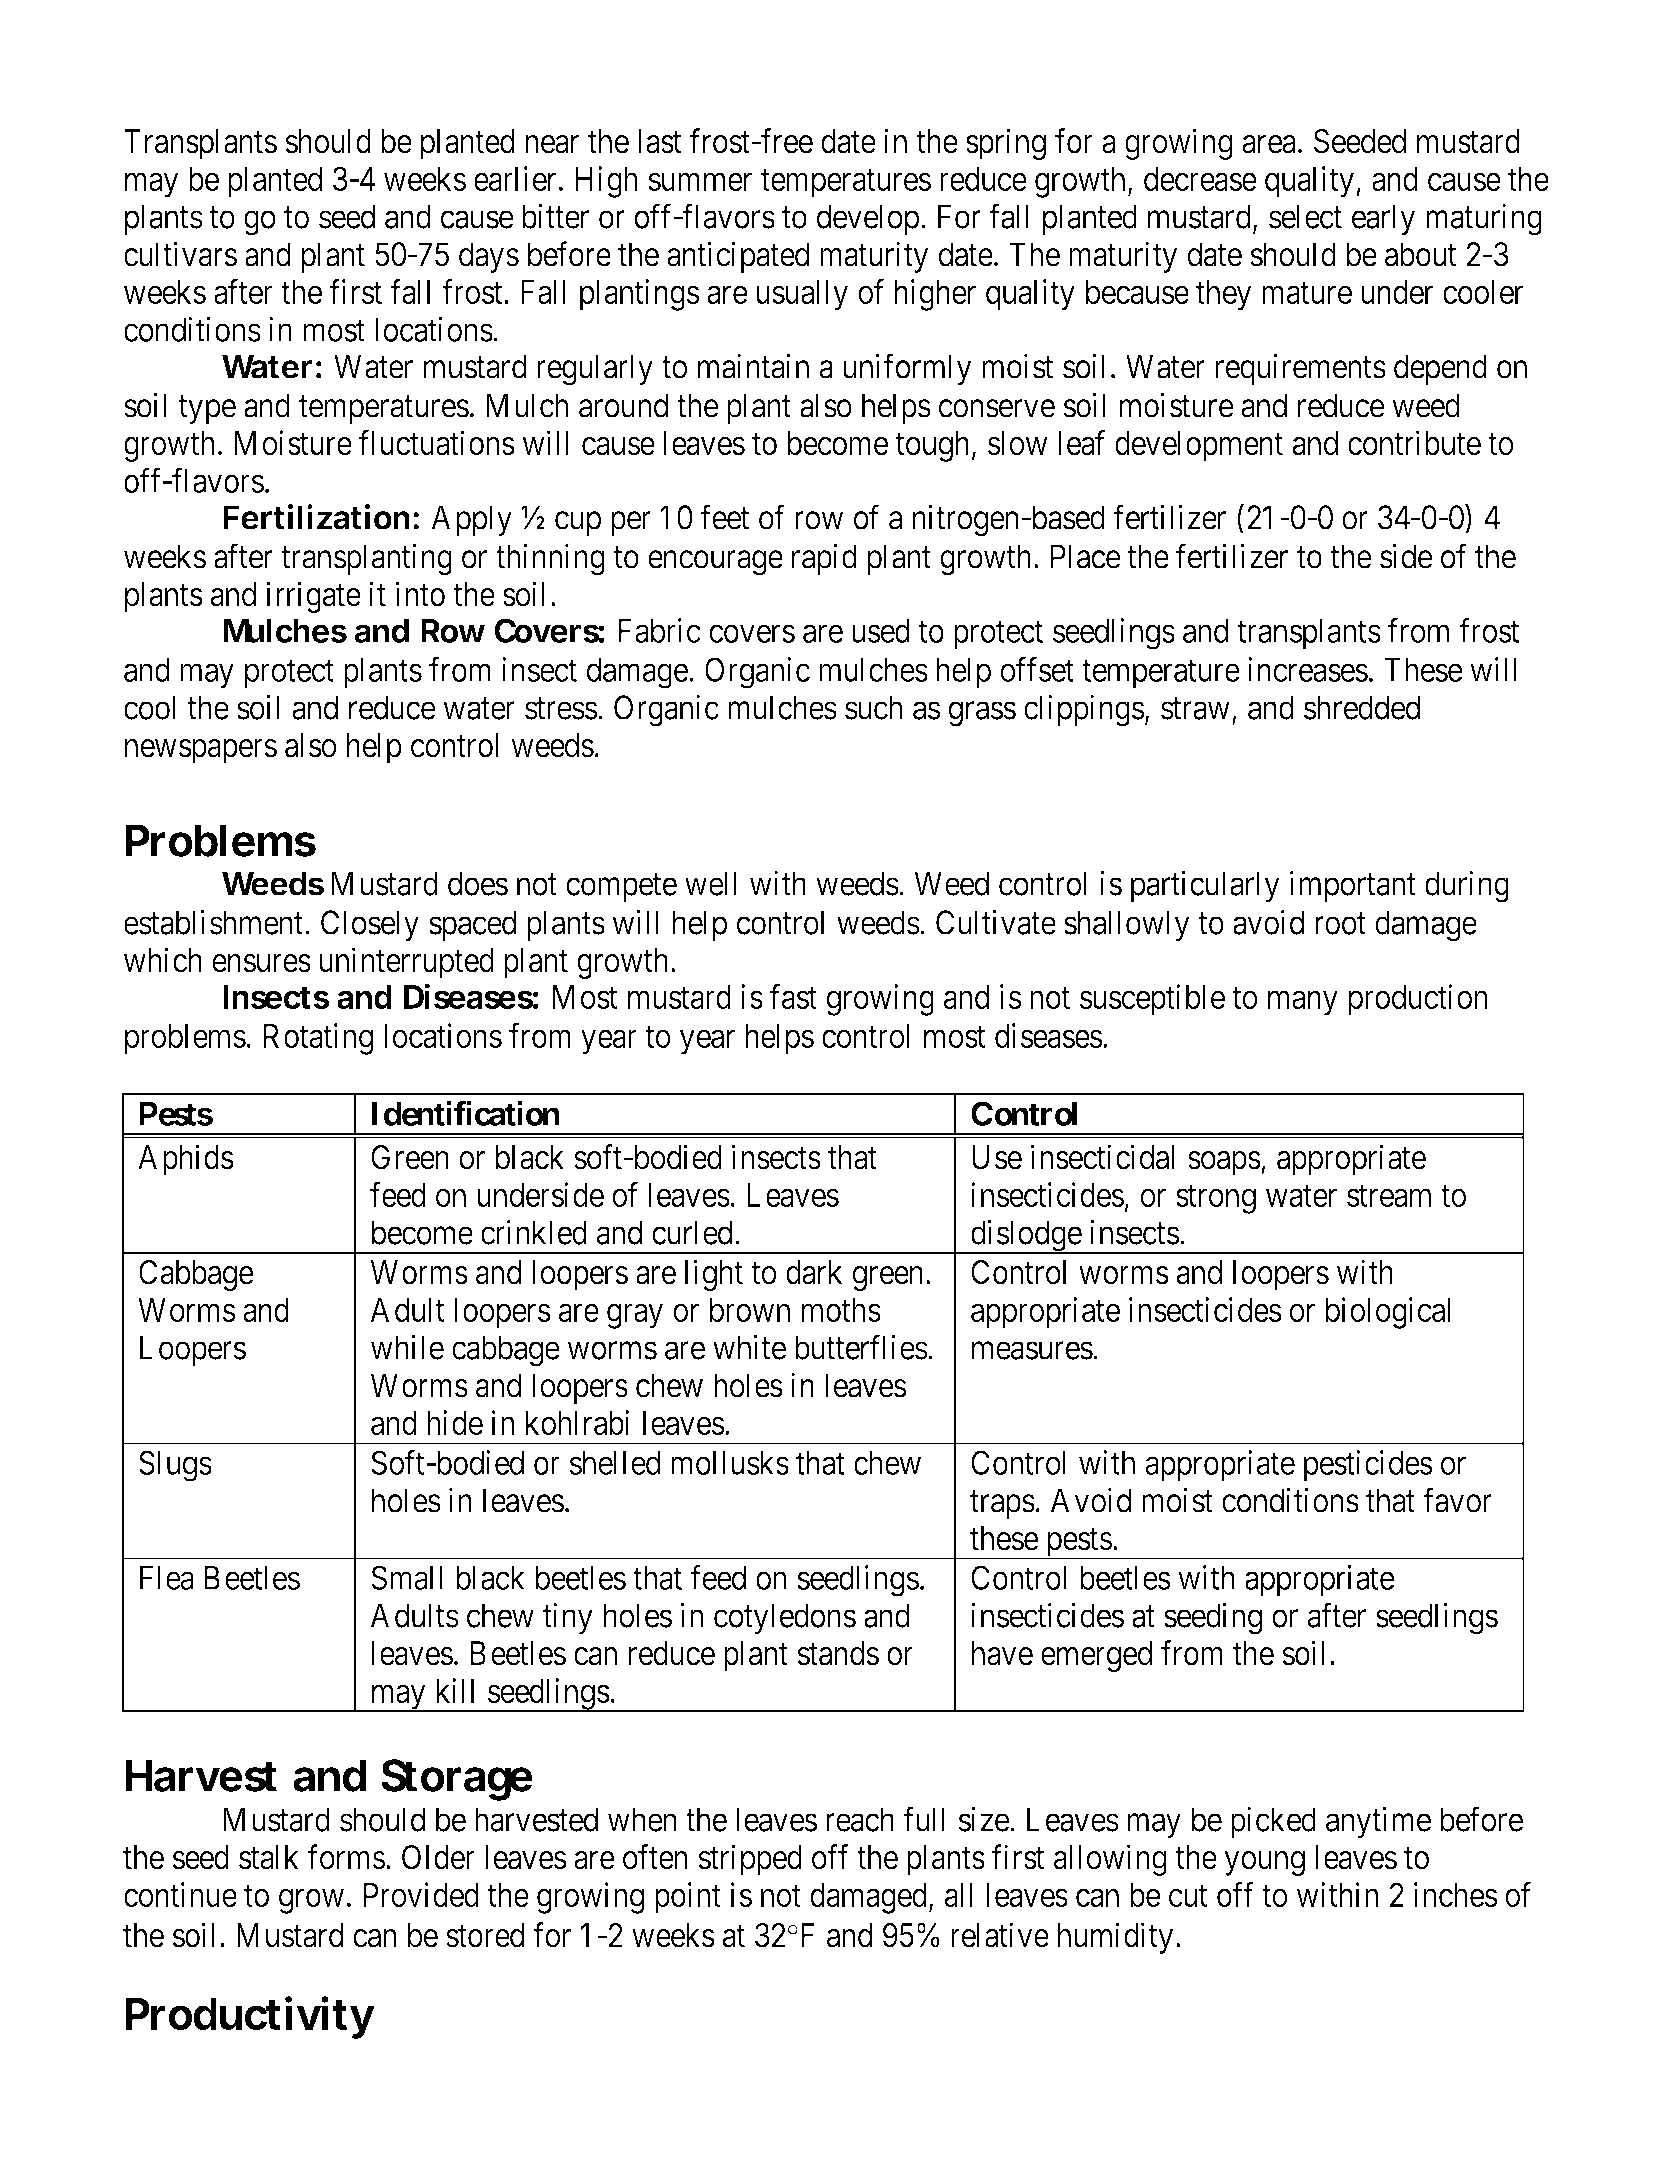  Describe the element at coordinates (738, 257) in the document. I see `anticipated` at that location.
